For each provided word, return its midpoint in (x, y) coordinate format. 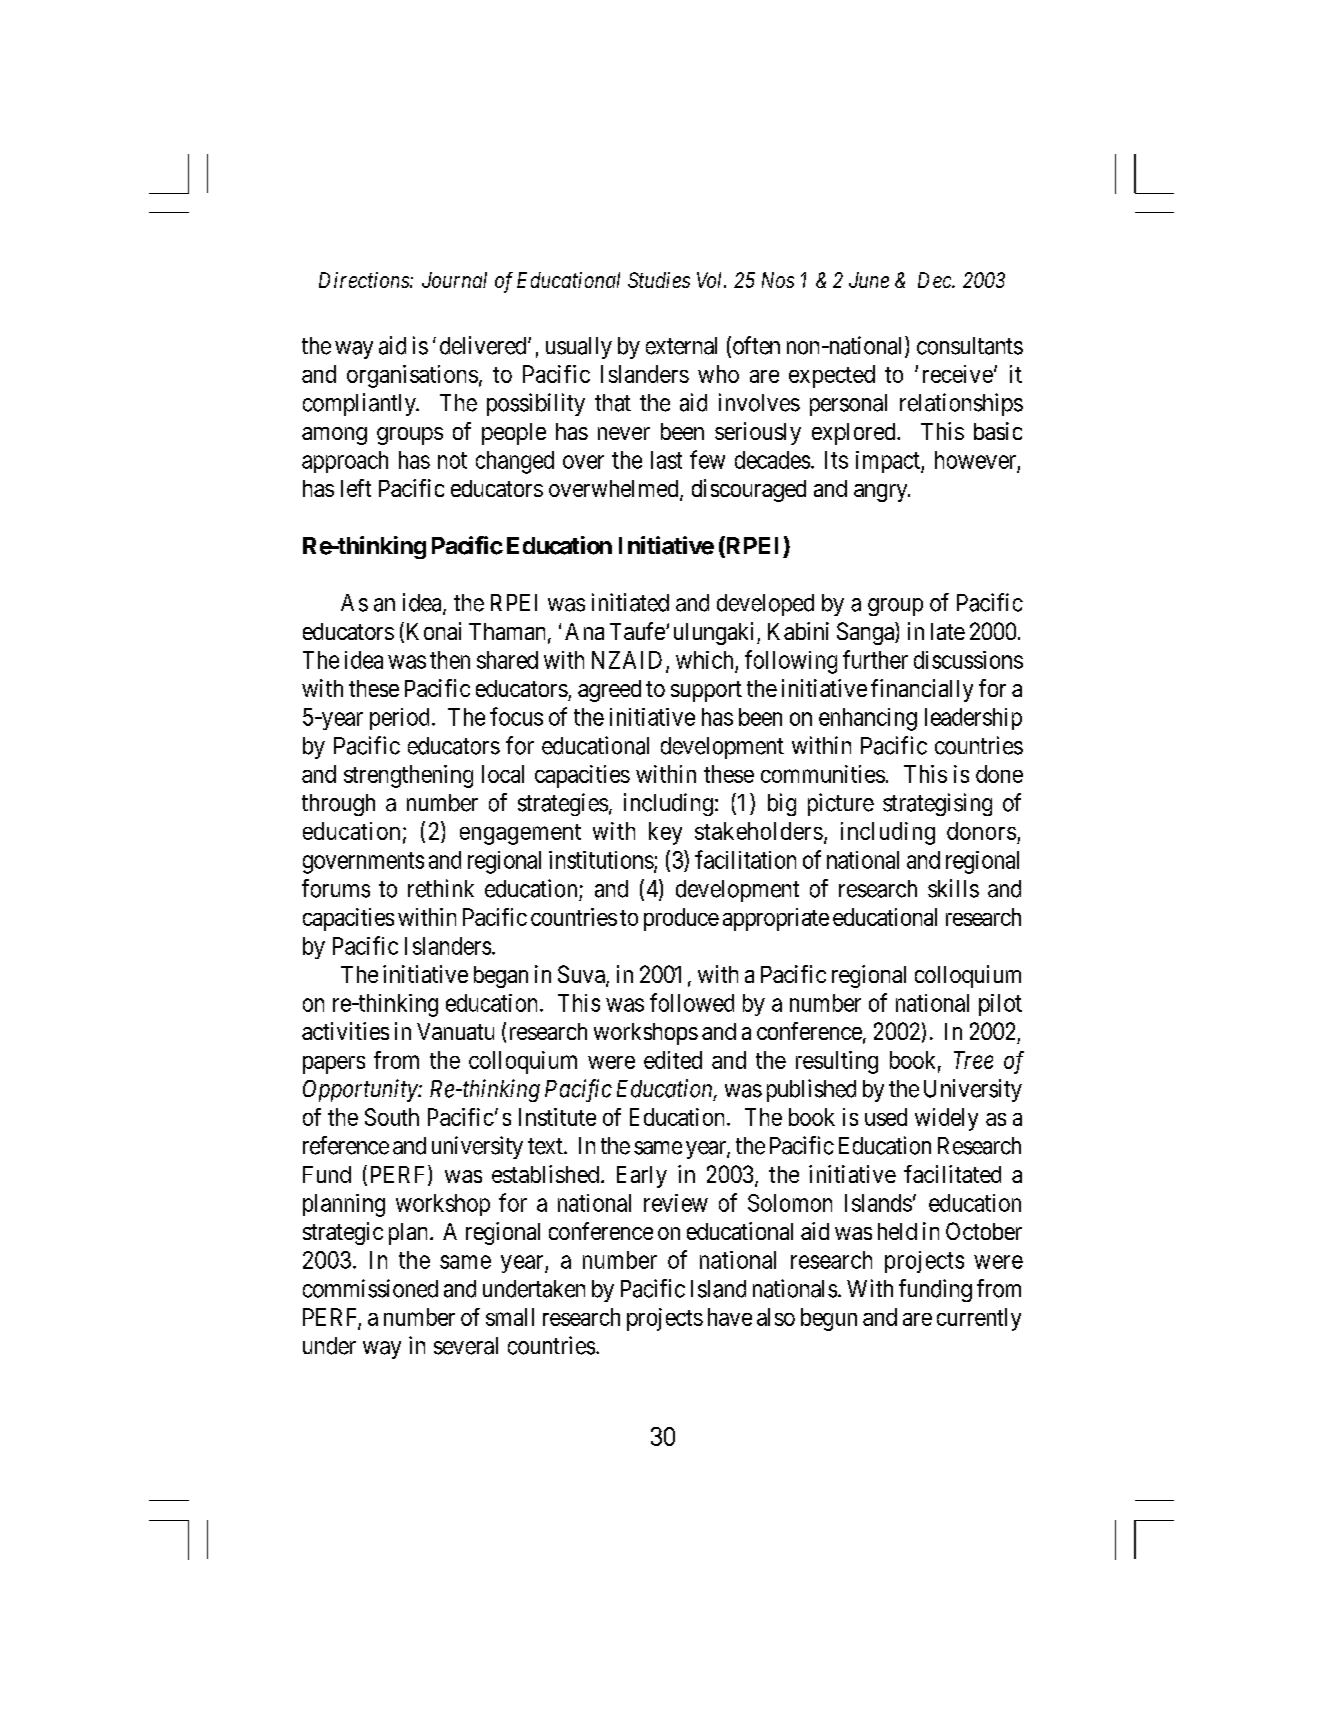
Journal (454, 280)
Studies (659, 280)
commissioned (370, 1288)
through (338, 805)
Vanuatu (455, 1031)
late (948, 631)
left (356, 488)
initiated (630, 602)
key (665, 833)
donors (981, 831)
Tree (973, 1060)
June (869, 280)
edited (673, 1060)
